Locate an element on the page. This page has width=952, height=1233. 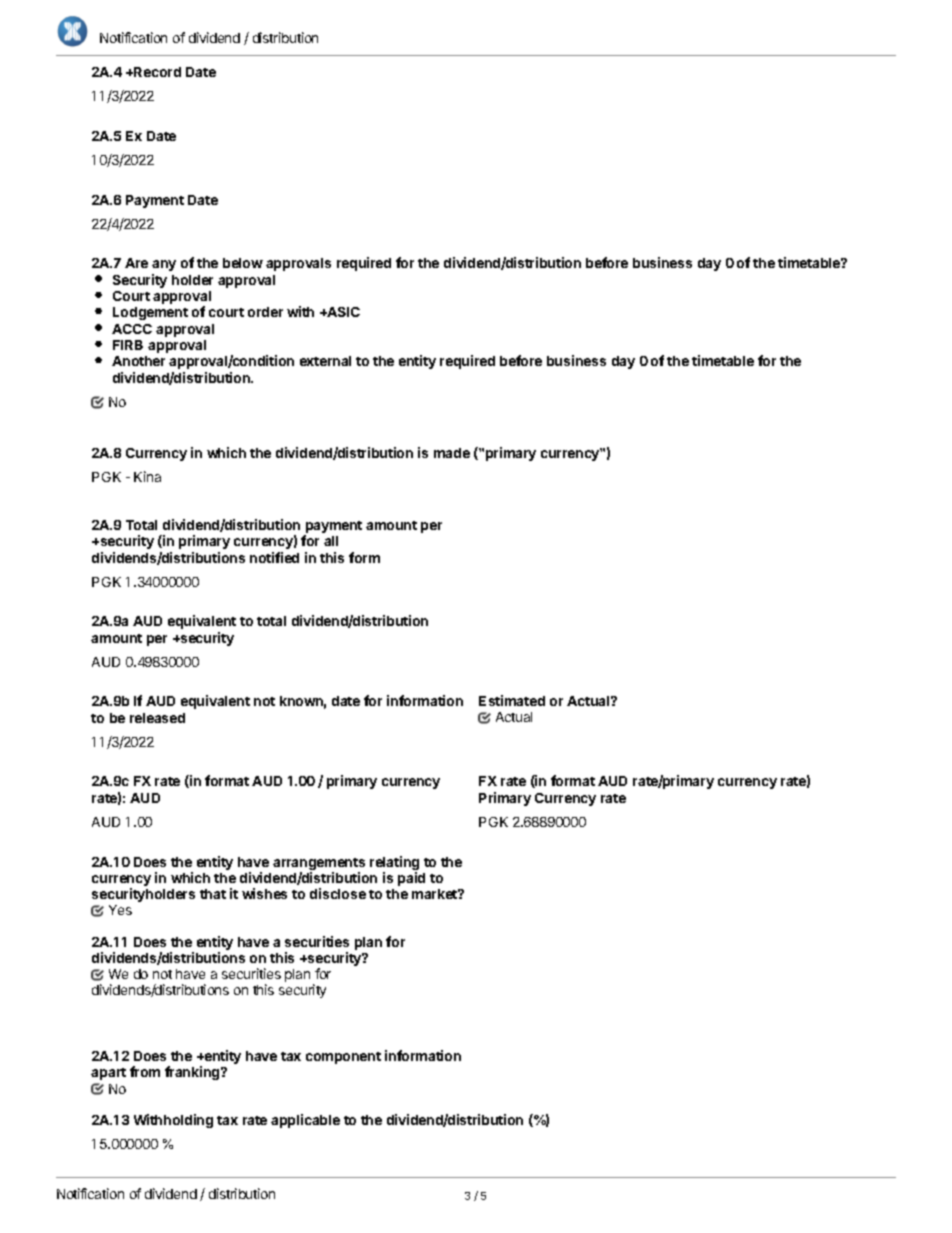
ASIC is located at coordinates (342, 312).
